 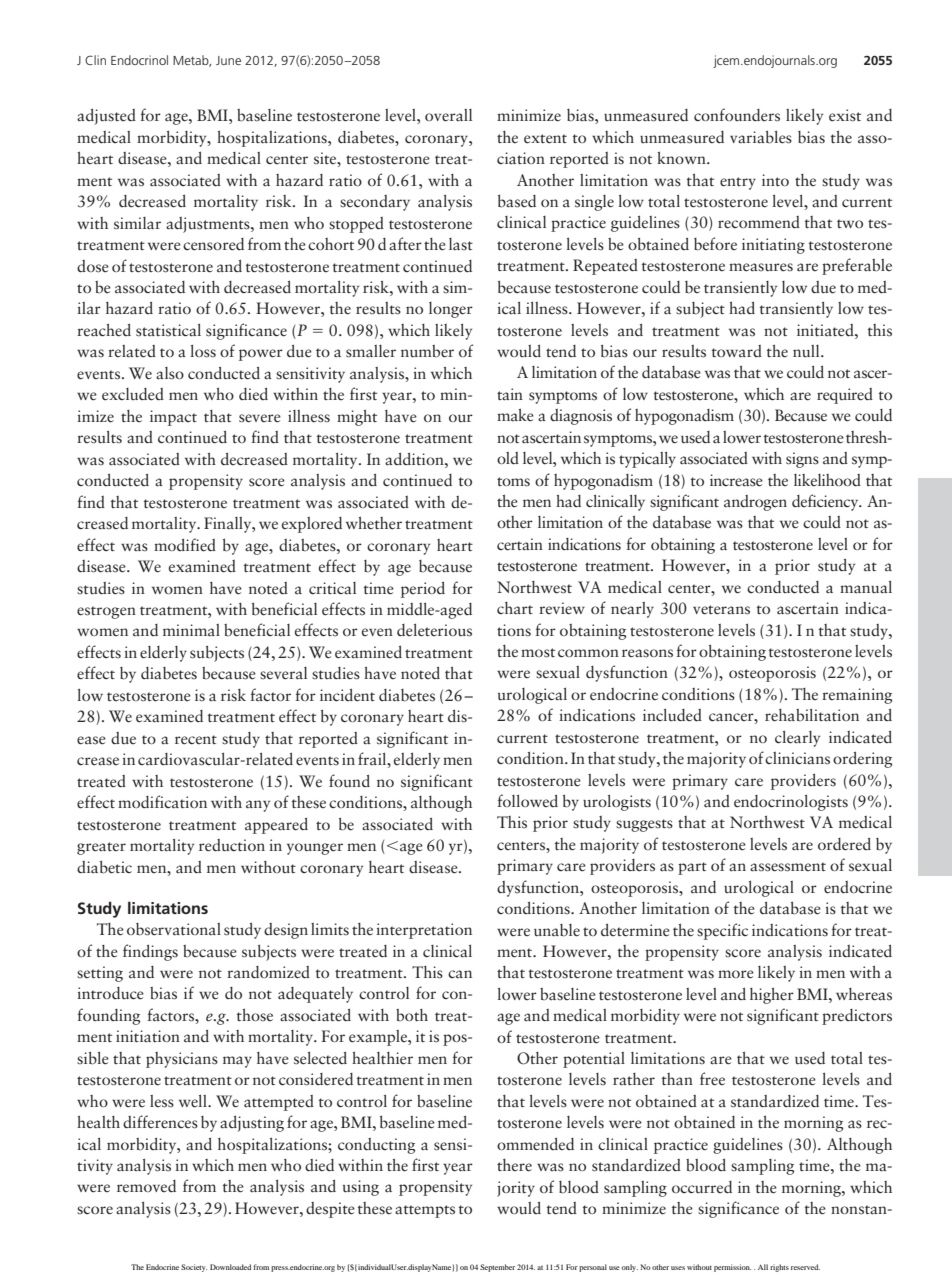 What do you see at coordinates (232, 845) in the screenshot?
I see `reduction` at bounding box center [232, 845].
